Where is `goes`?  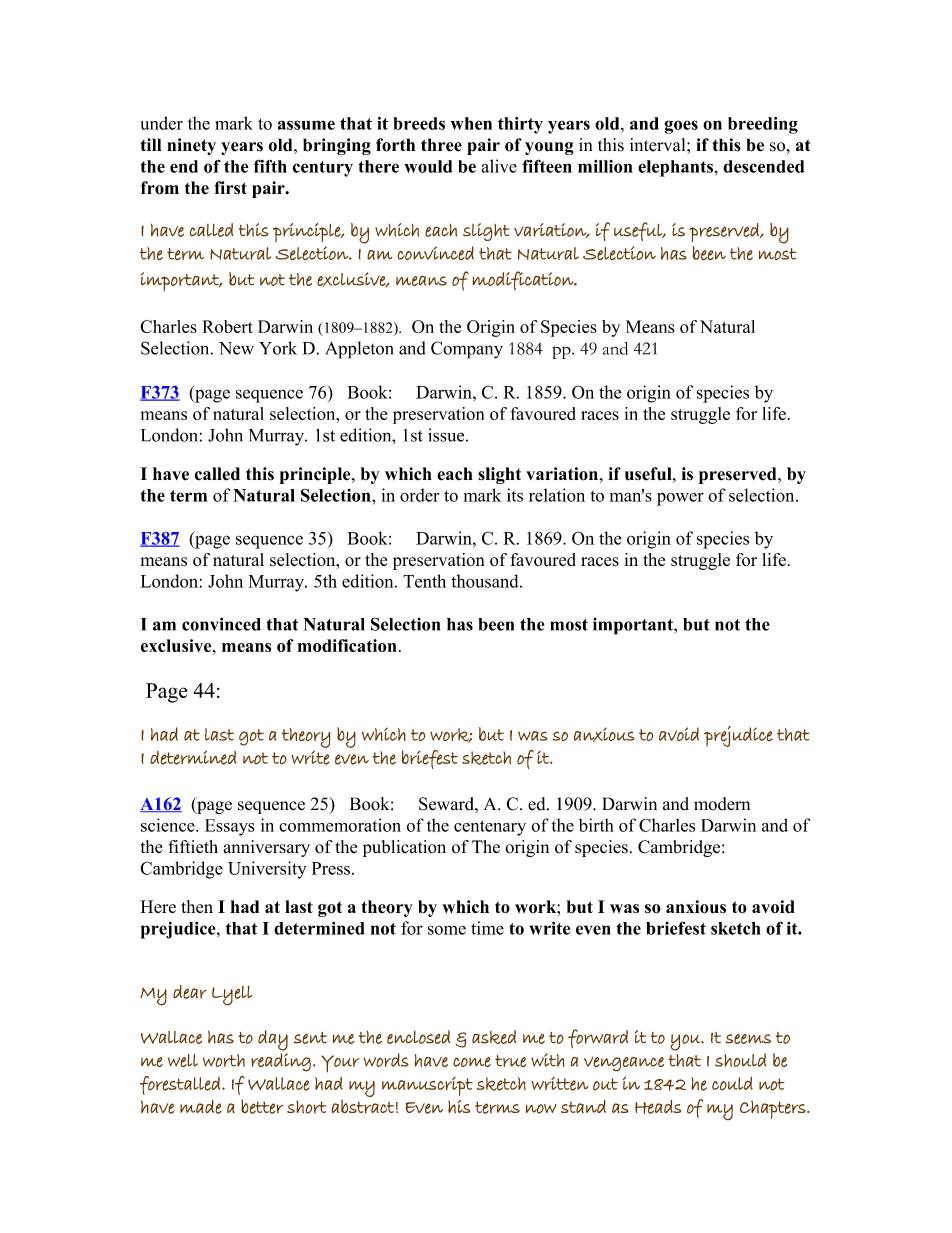 goes is located at coordinates (681, 127).
